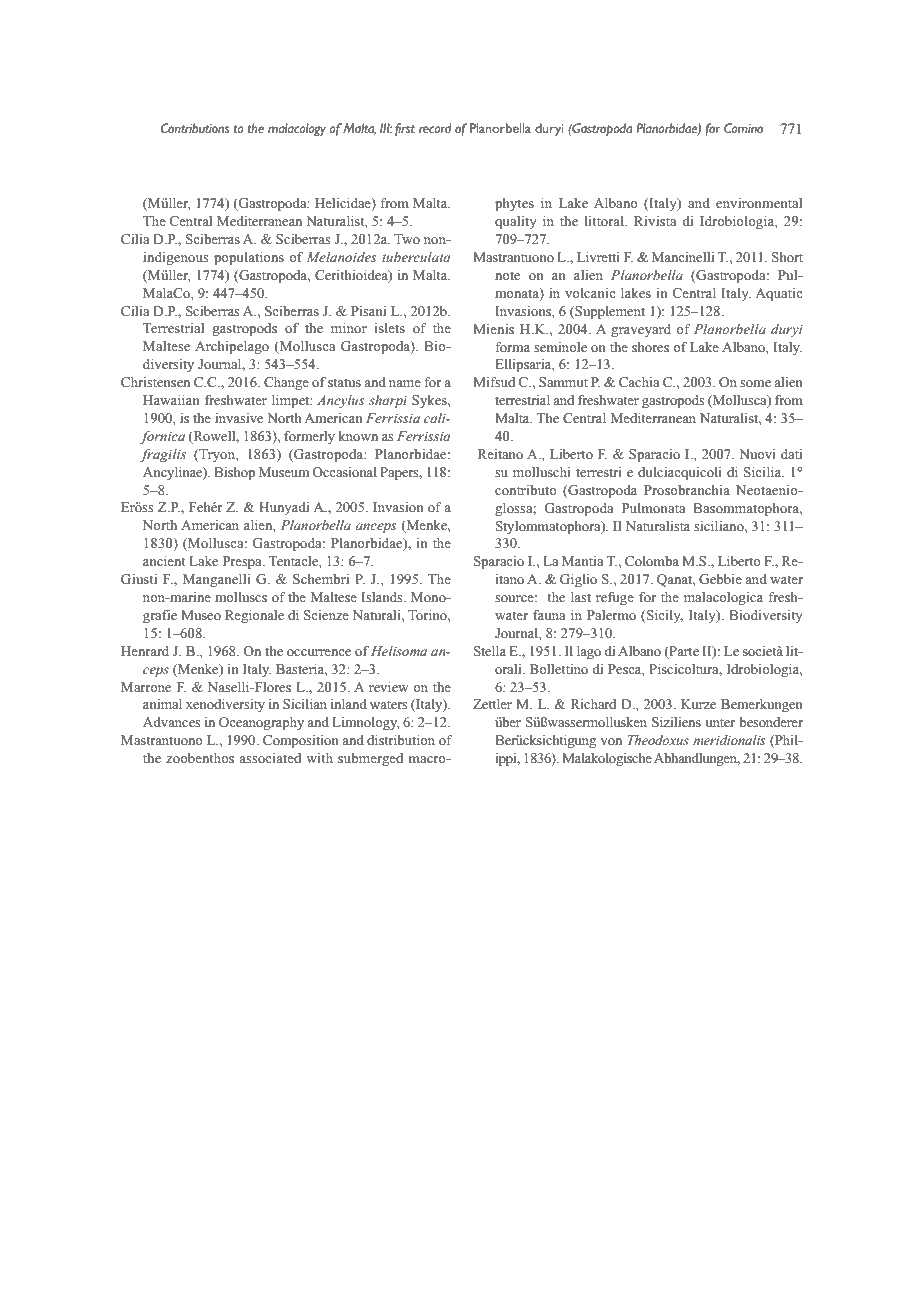 This screenshot has width=924, height=1308. What do you see at coordinates (759, 203) in the screenshot?
I see `environmental` at bounding box center [759, 203].
